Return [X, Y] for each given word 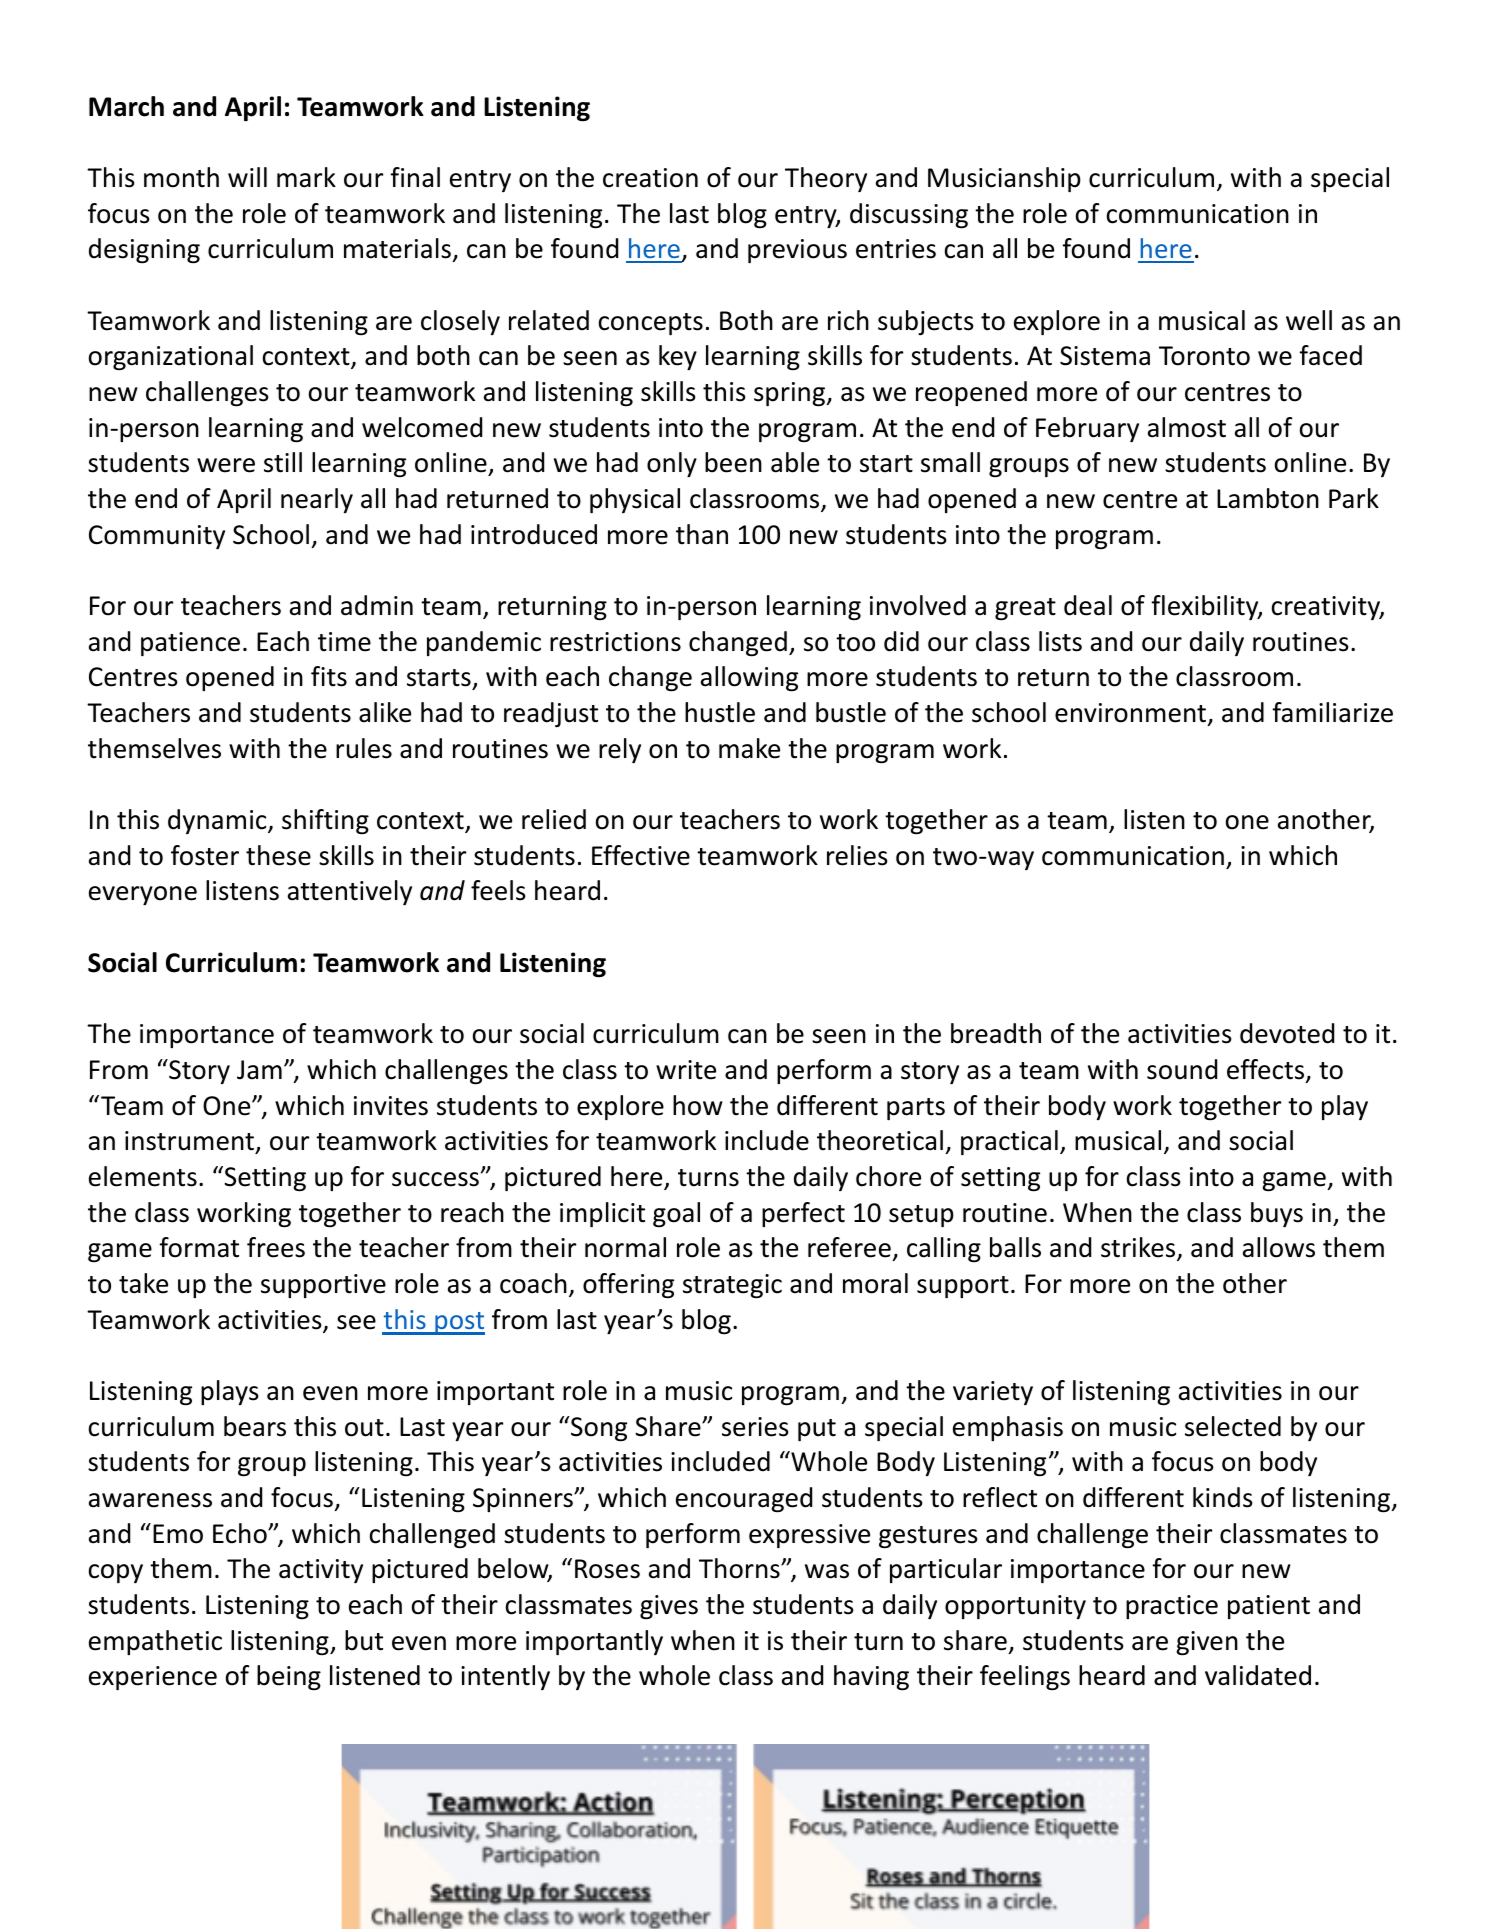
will [247, 177]
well [1309, 320]
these [278, 855]
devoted [1287, 1033]
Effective [641, 855]
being [289, 1678]
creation [650, 178]
